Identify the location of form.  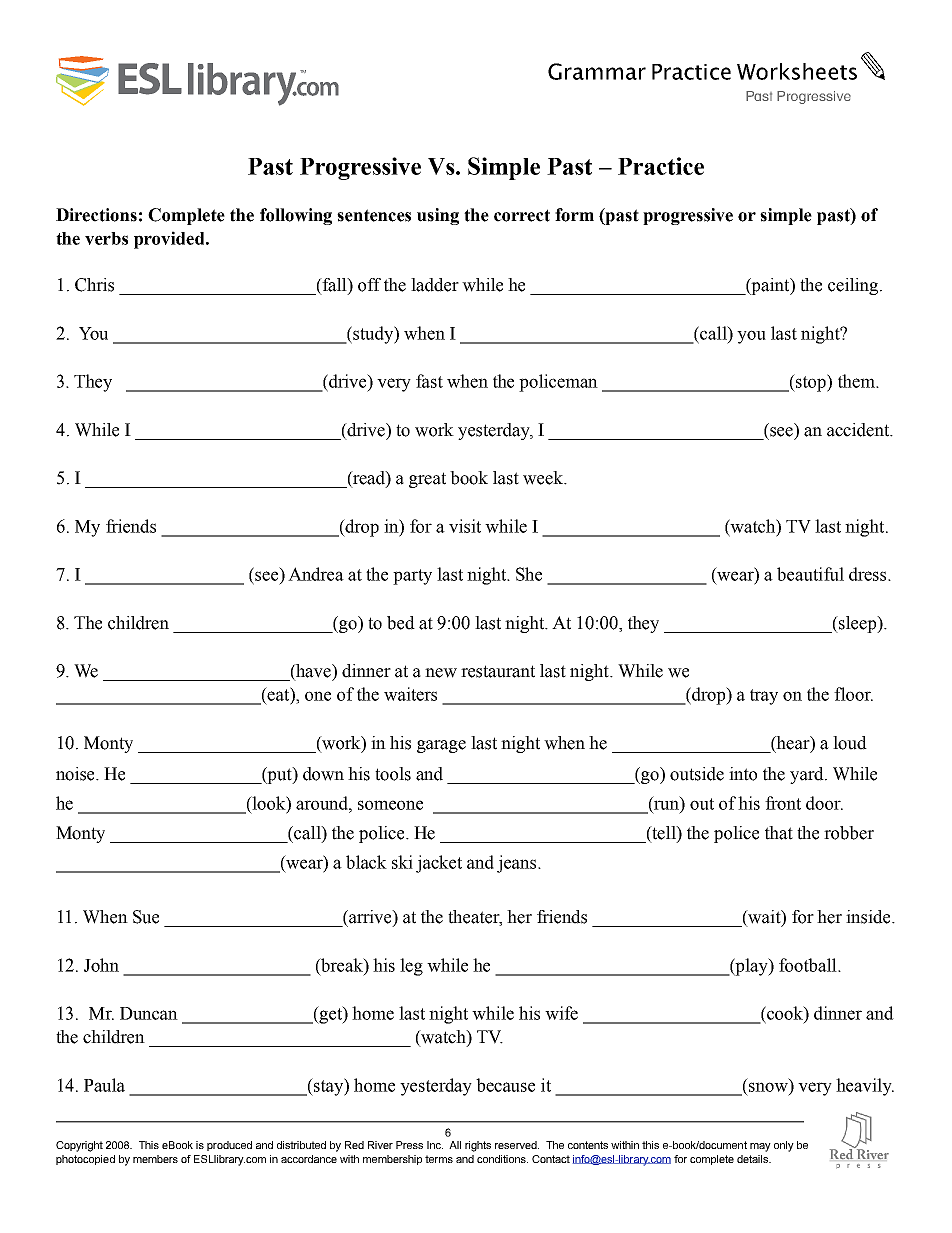
(574, 215).
